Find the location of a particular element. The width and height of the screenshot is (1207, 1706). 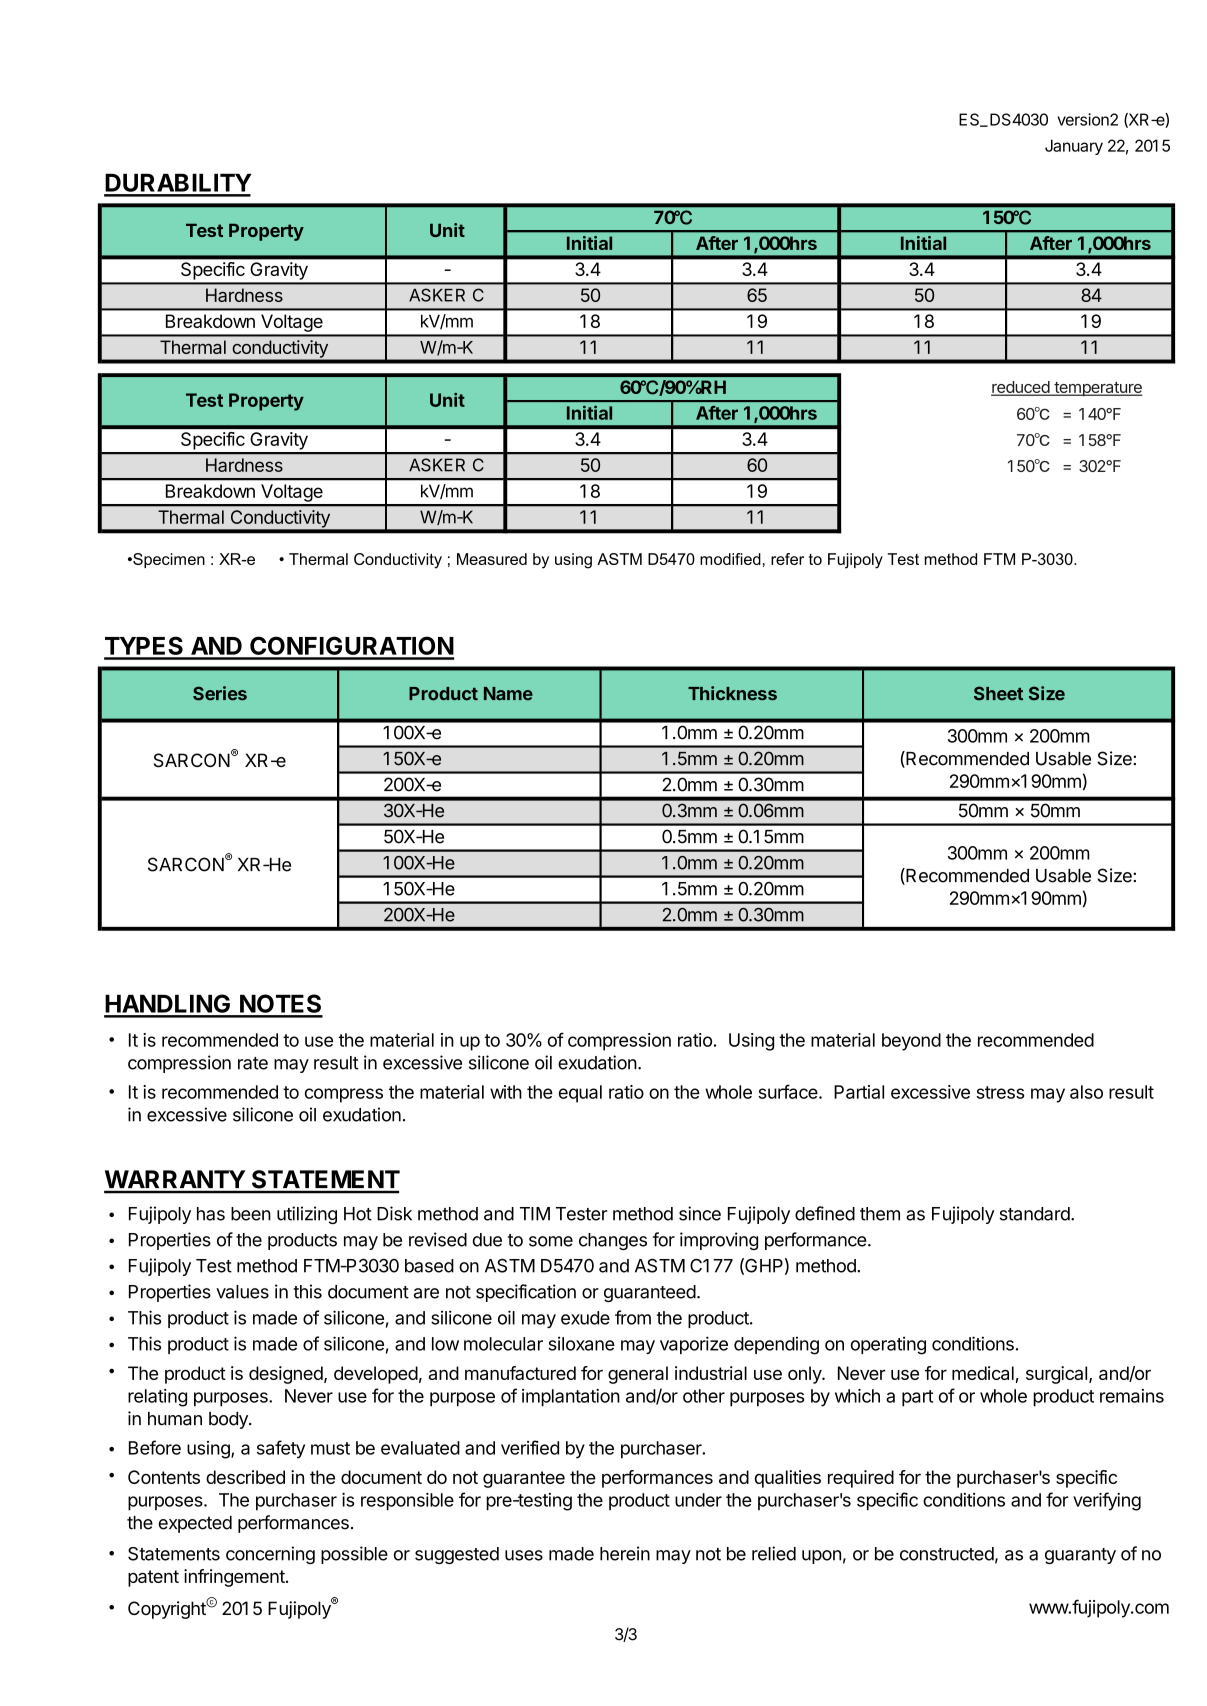

equal is located at coordinates (580, 1094).
